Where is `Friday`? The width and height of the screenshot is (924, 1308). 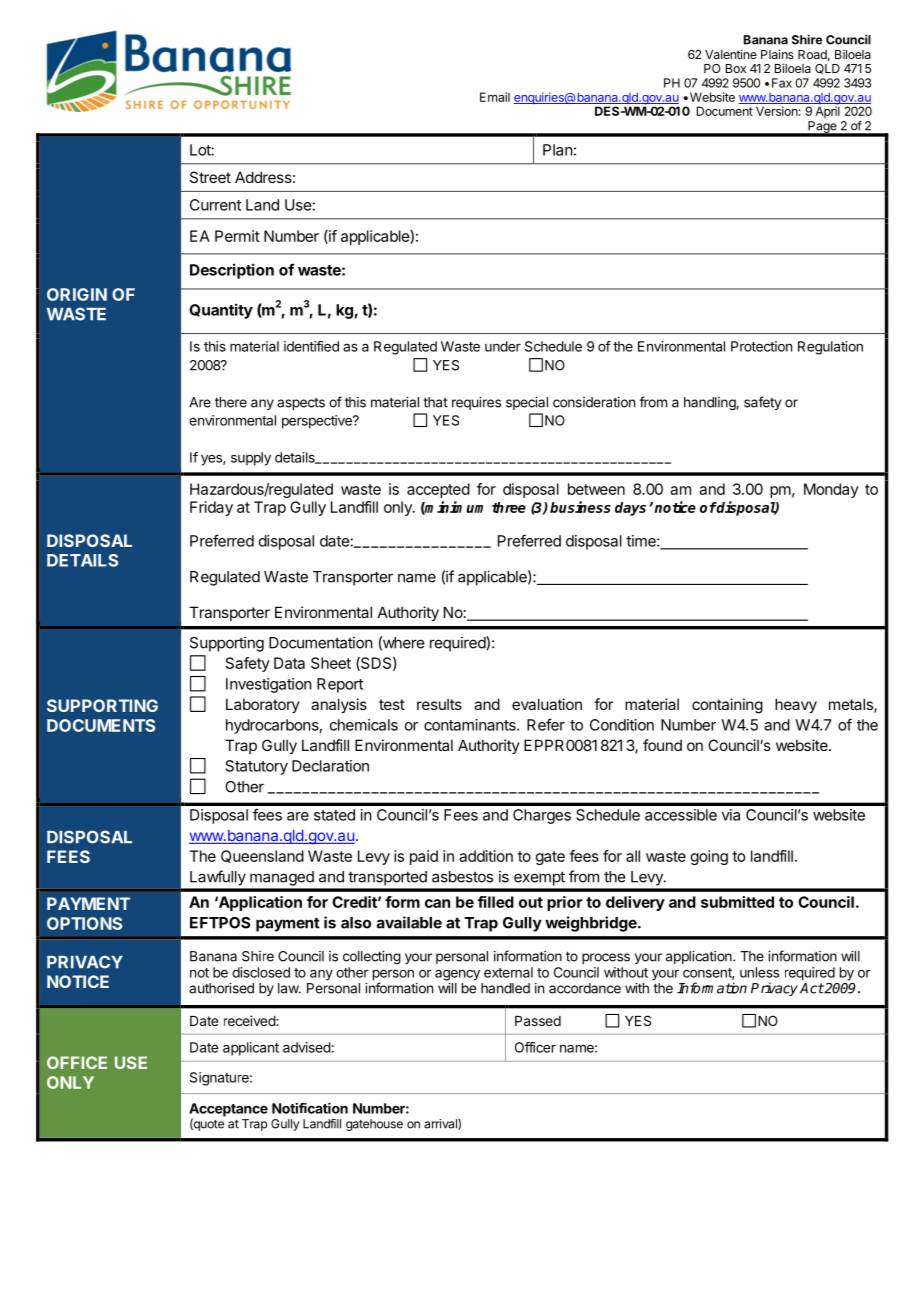
Friday is located at coordinates (211, 508).
